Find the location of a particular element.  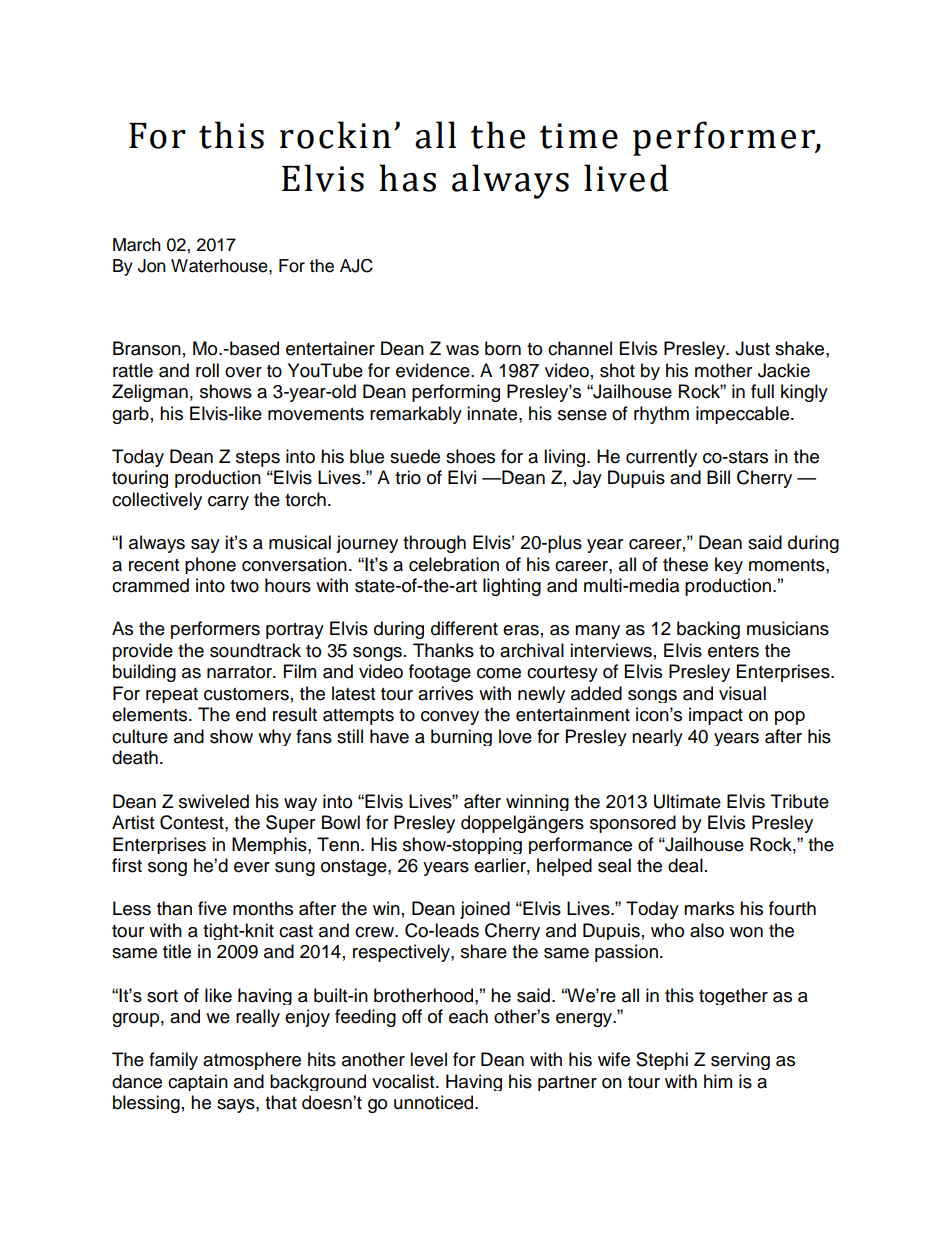

phone is located at coordinates (210, 565).
